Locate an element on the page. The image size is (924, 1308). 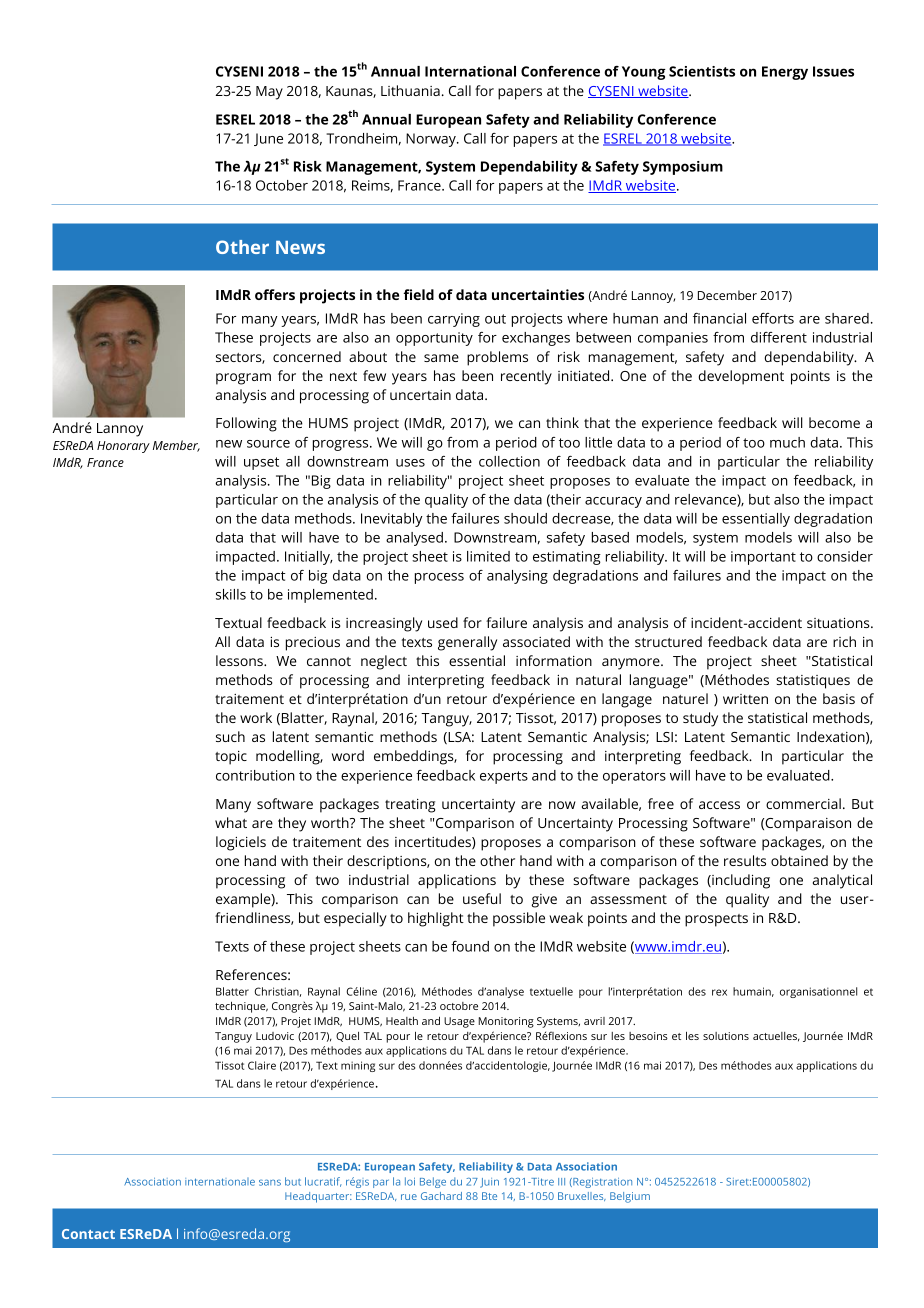
Norway is located at coordinates (432, 140).
